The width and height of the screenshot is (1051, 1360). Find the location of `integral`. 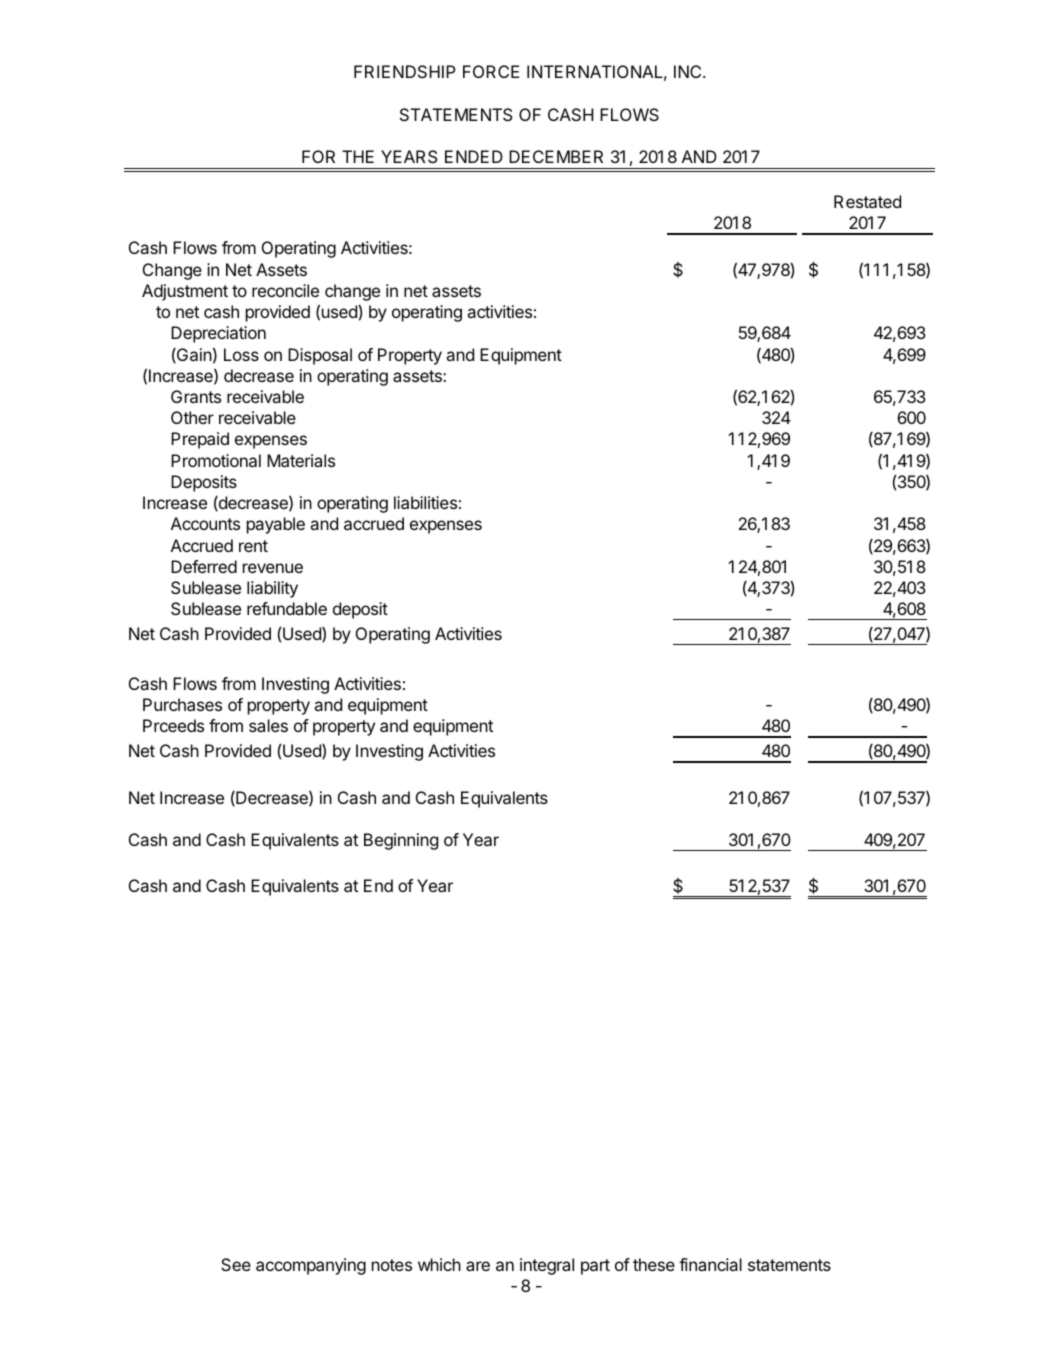

integral is located at coordinates (547, 1266).
